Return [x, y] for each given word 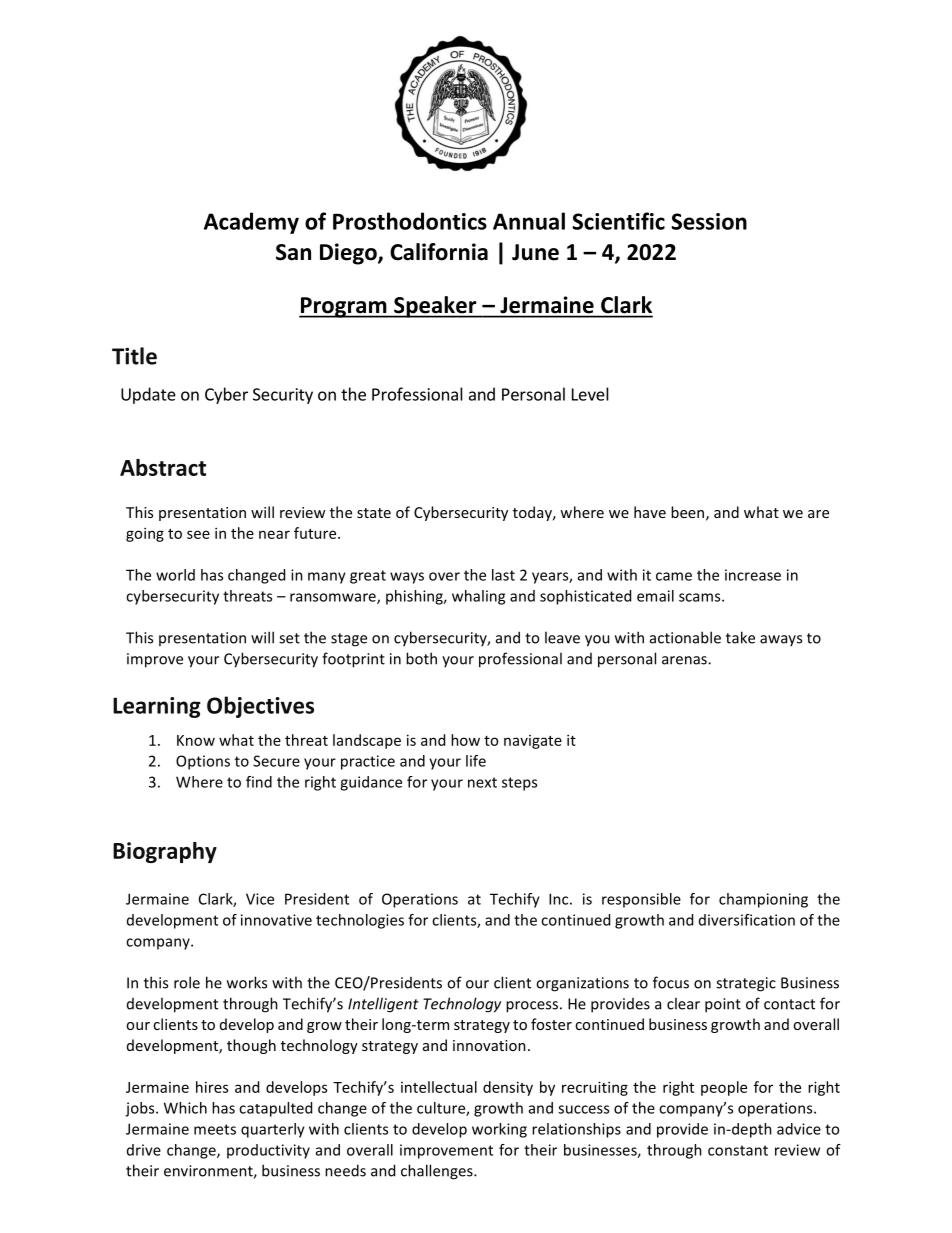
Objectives [260, 707]
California [439, 252]
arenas [685, 660]
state [374, 513]
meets [215, 1129]
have [650, 512]
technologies [360, 921]
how [465, 740]
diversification [747, 920]
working [499, 1130]
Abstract [163, 467]
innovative [276, 920]
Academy [251, 223]
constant [738, 1150]
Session [709, 221]
